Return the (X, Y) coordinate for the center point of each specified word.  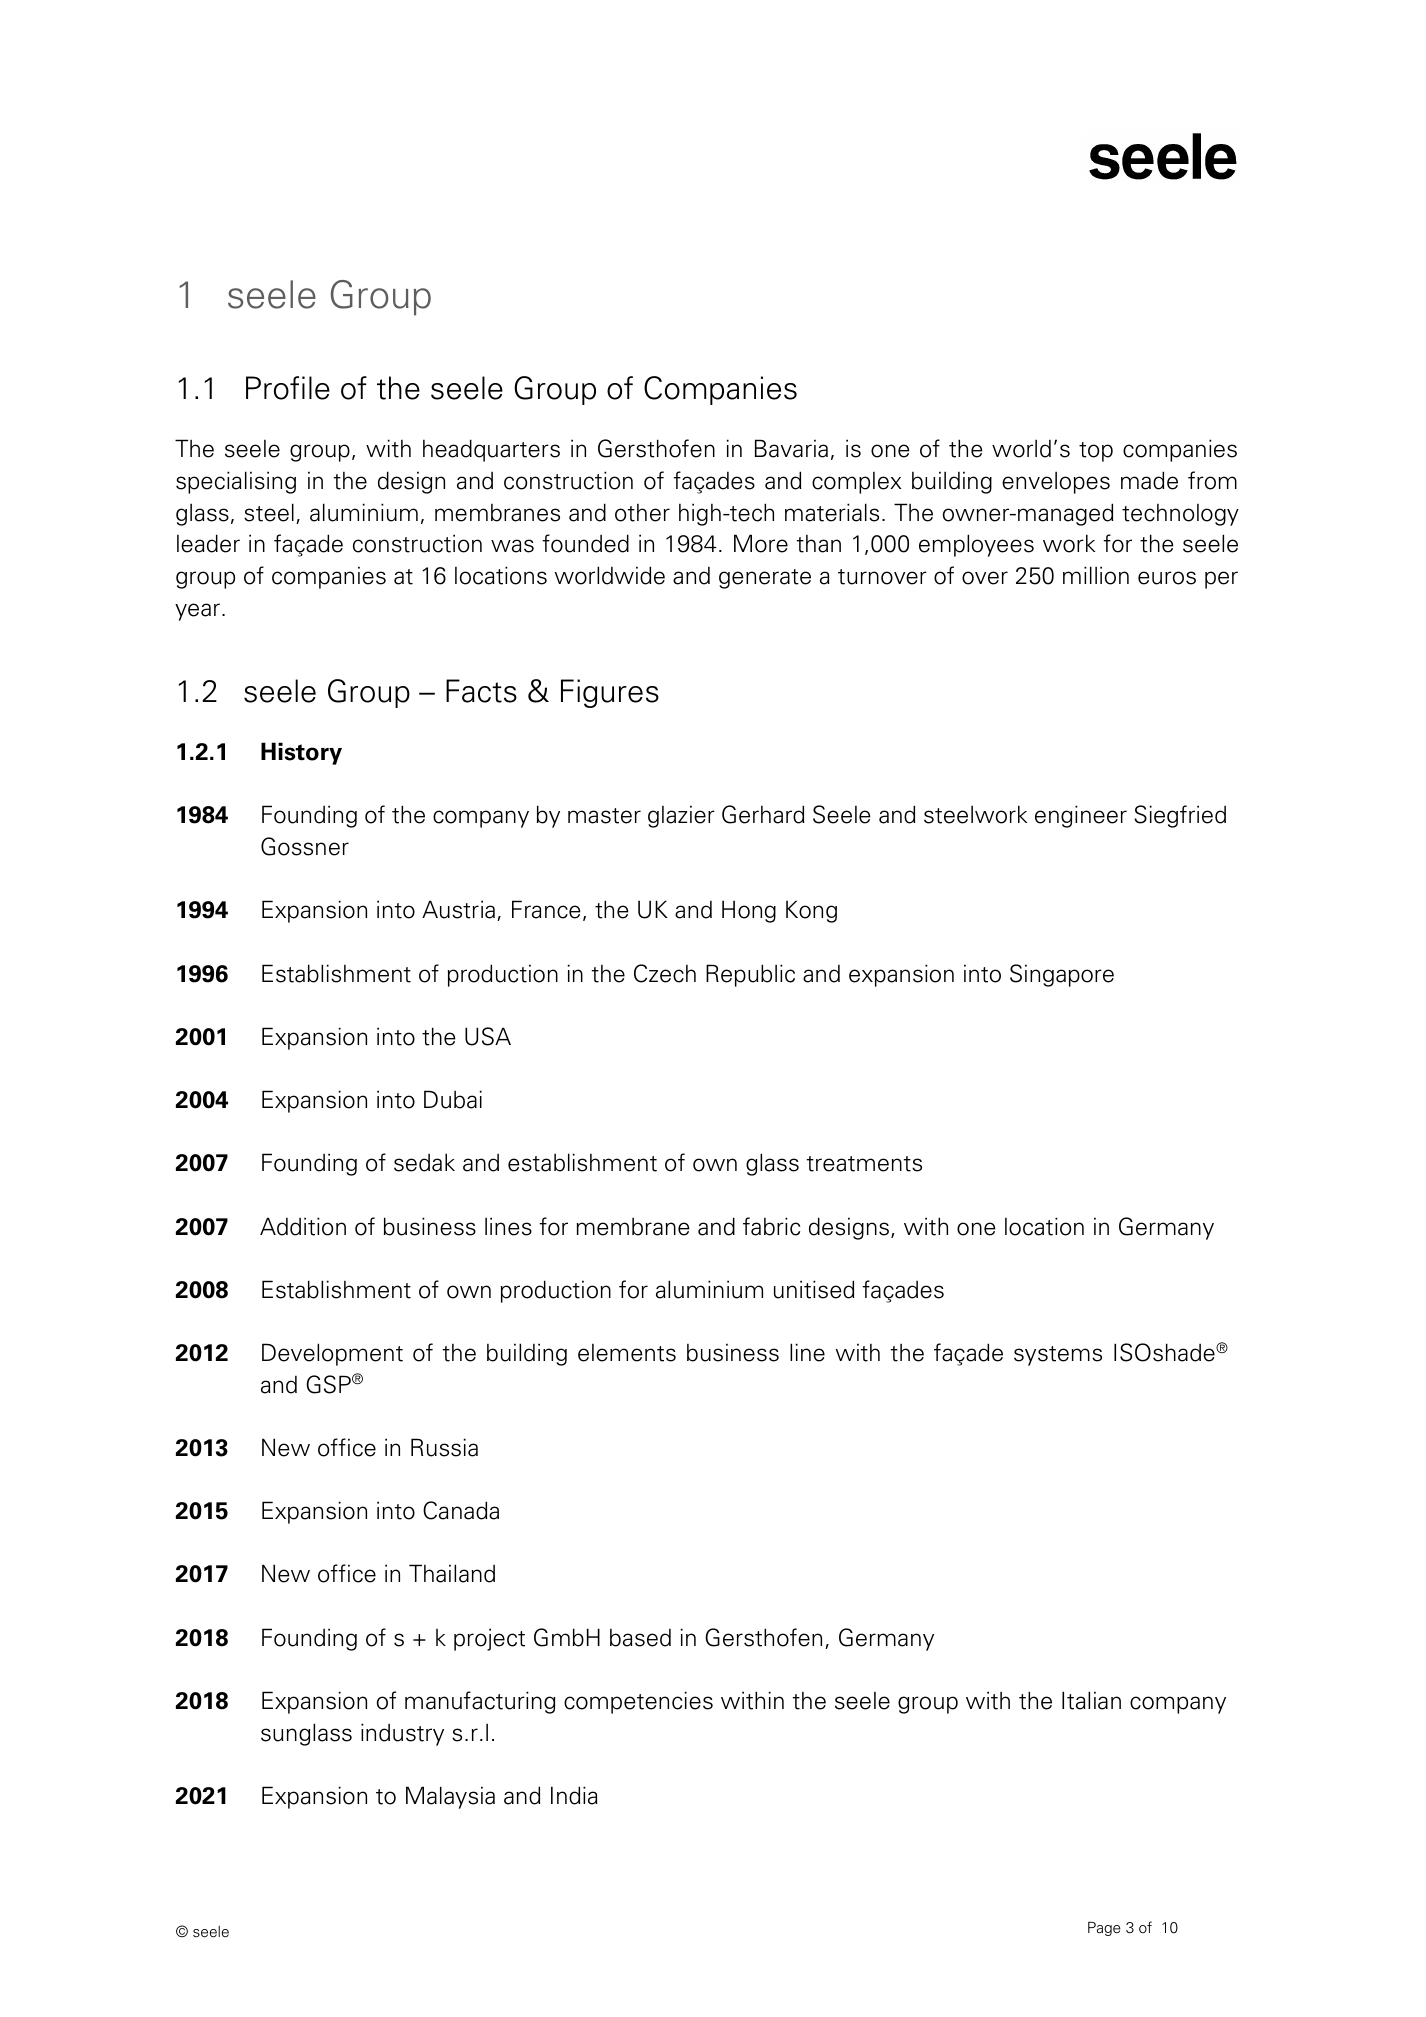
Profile (288, 388)
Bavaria (791, 448)
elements (627, 1353)
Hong (749, 911)
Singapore (1062, 975)
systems (1058, 1356)
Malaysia (450, 1797)
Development (332, 1354)
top (1096, 452)
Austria (458, 909)
